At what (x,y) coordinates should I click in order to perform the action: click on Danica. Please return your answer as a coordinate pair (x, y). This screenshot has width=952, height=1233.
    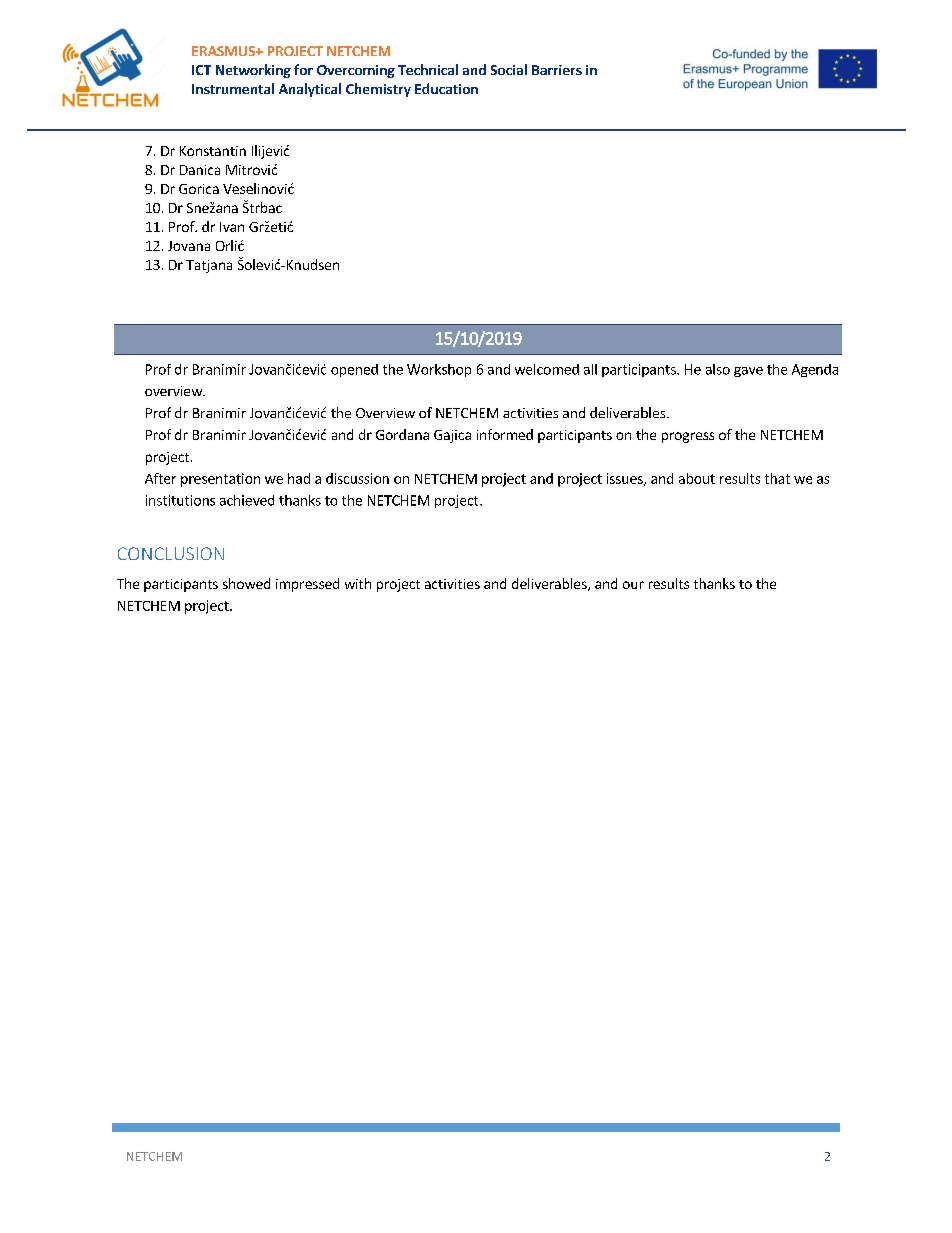
    Looking at the image, I should click on (200, 170).
